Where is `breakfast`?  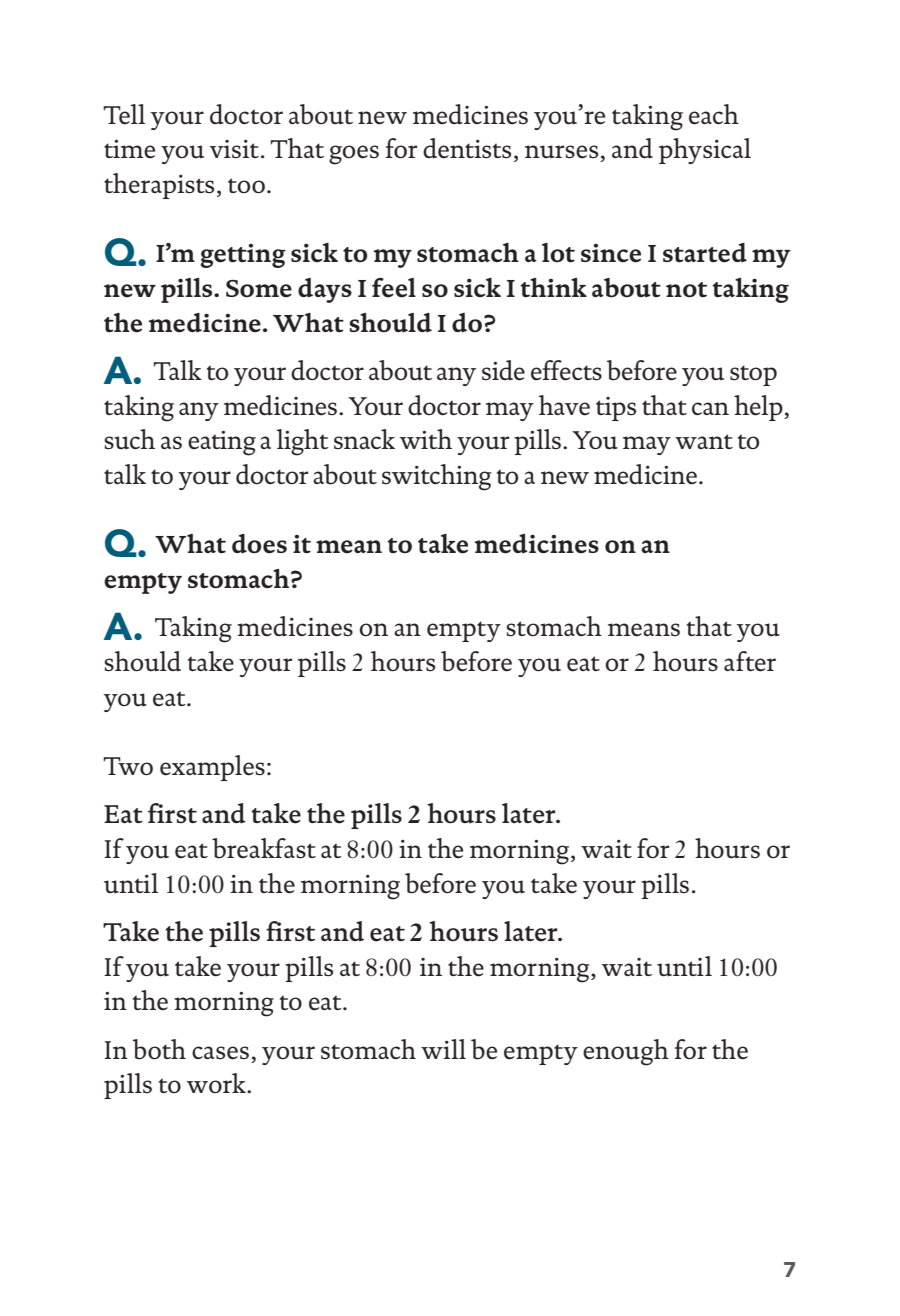
breakfast is located at coordinates (264, 848).
